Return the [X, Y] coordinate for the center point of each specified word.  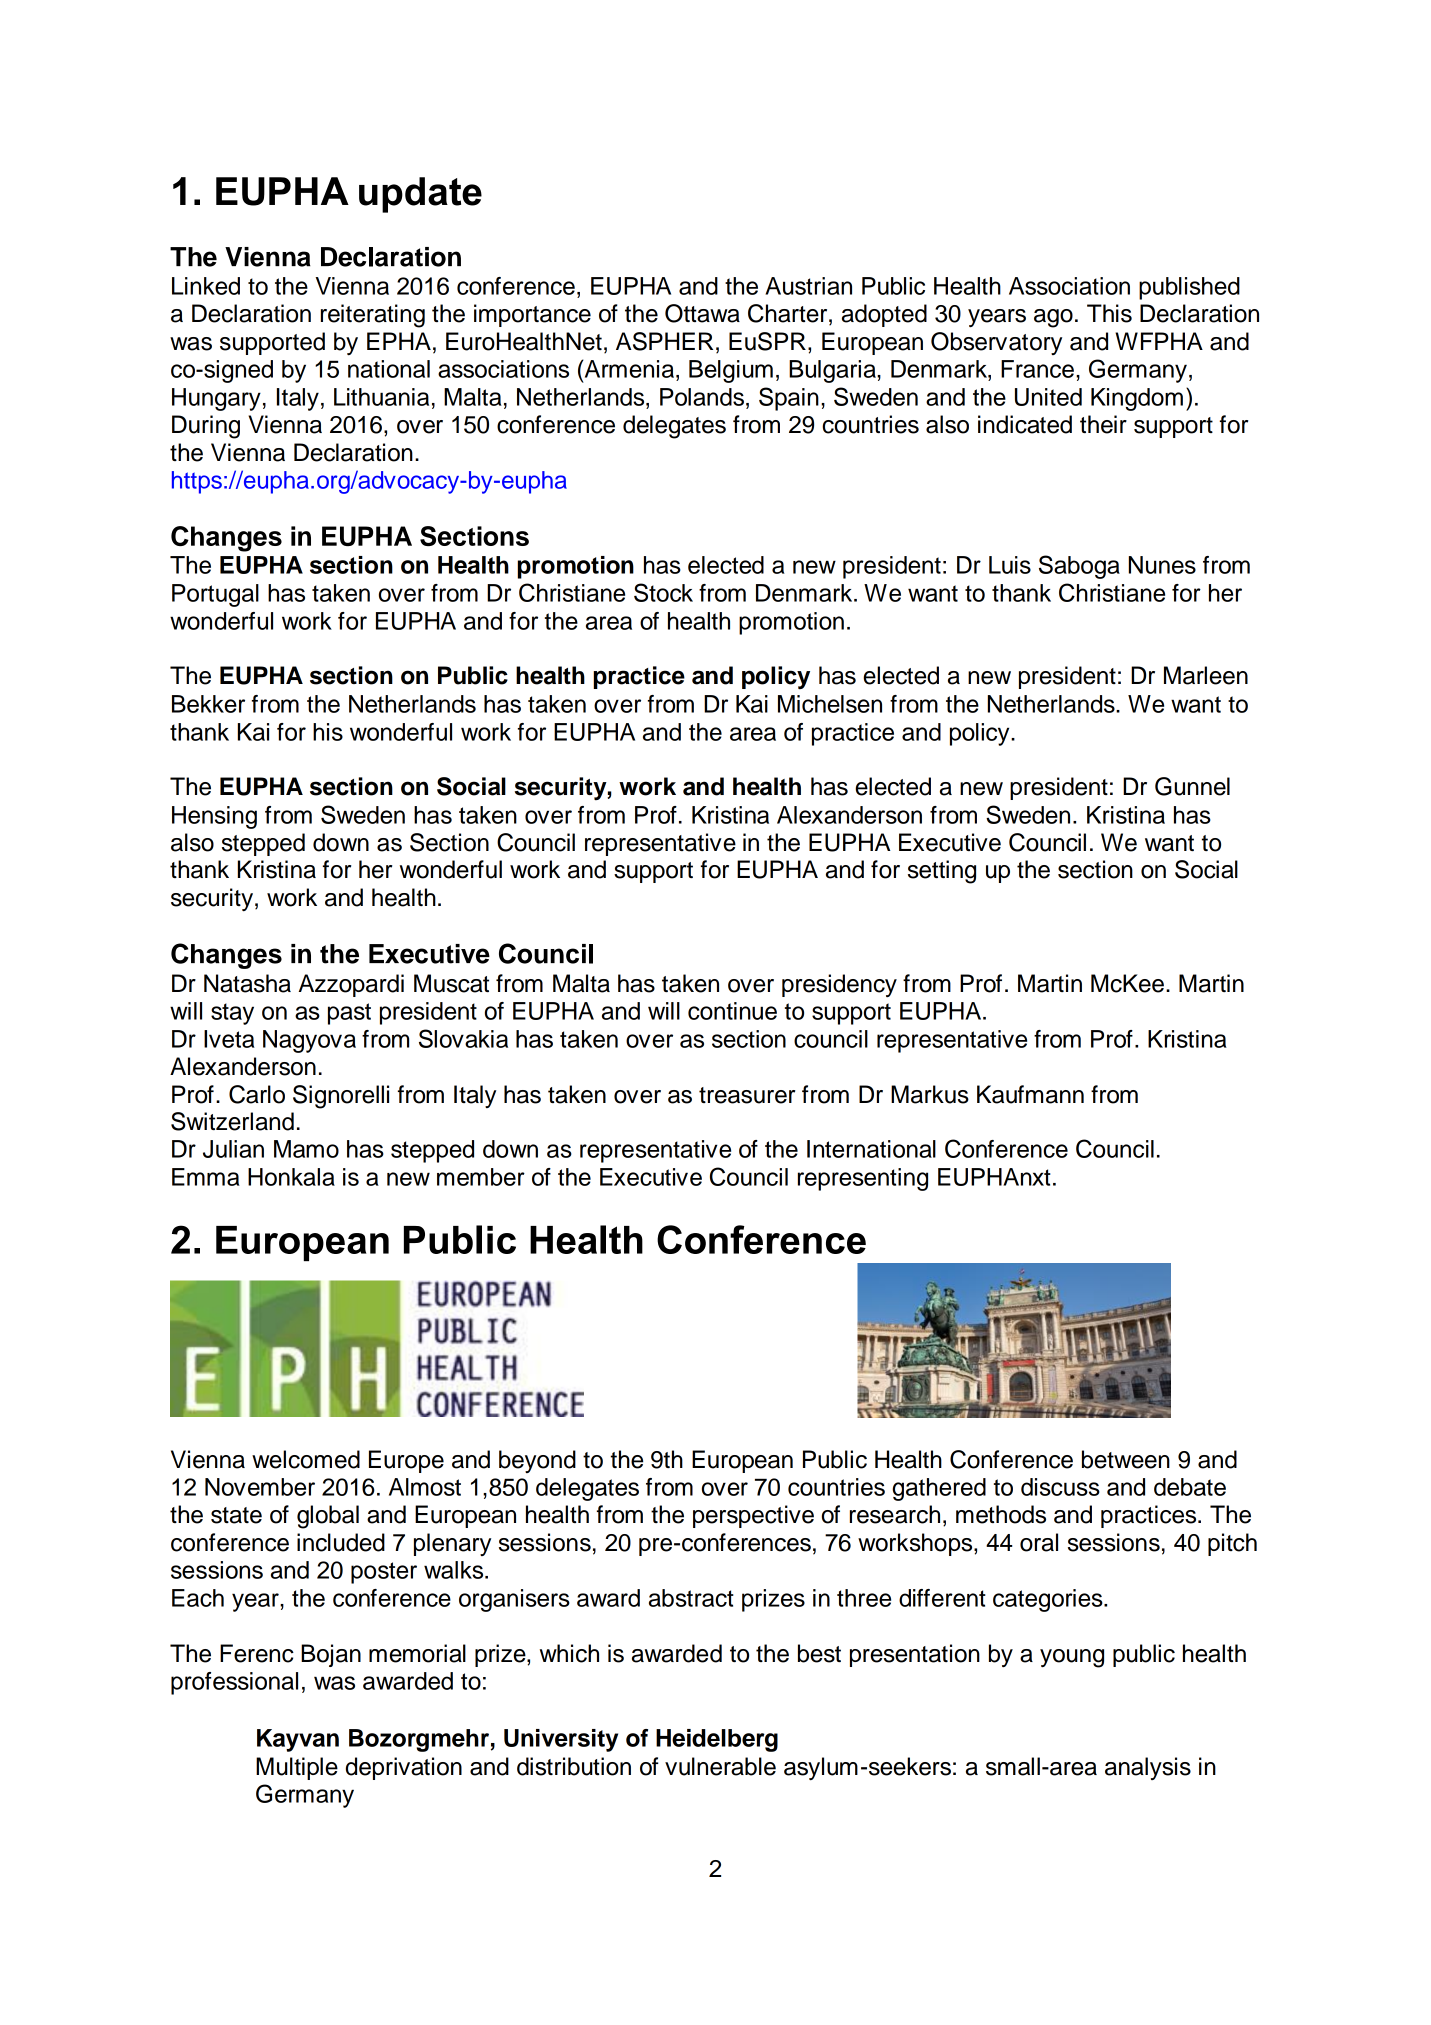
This [1109, 313]
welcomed [306, 1459]
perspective [753, 1516]
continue [732, 1011]
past [349, 1014]
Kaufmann [1030, 1094]
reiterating [373, 316]
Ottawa [702, 313]
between [1126, 1459]
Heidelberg [717, 1740]
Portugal [215, 595]
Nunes [1162, 565]
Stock [663, 592]
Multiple [297, 1768]
